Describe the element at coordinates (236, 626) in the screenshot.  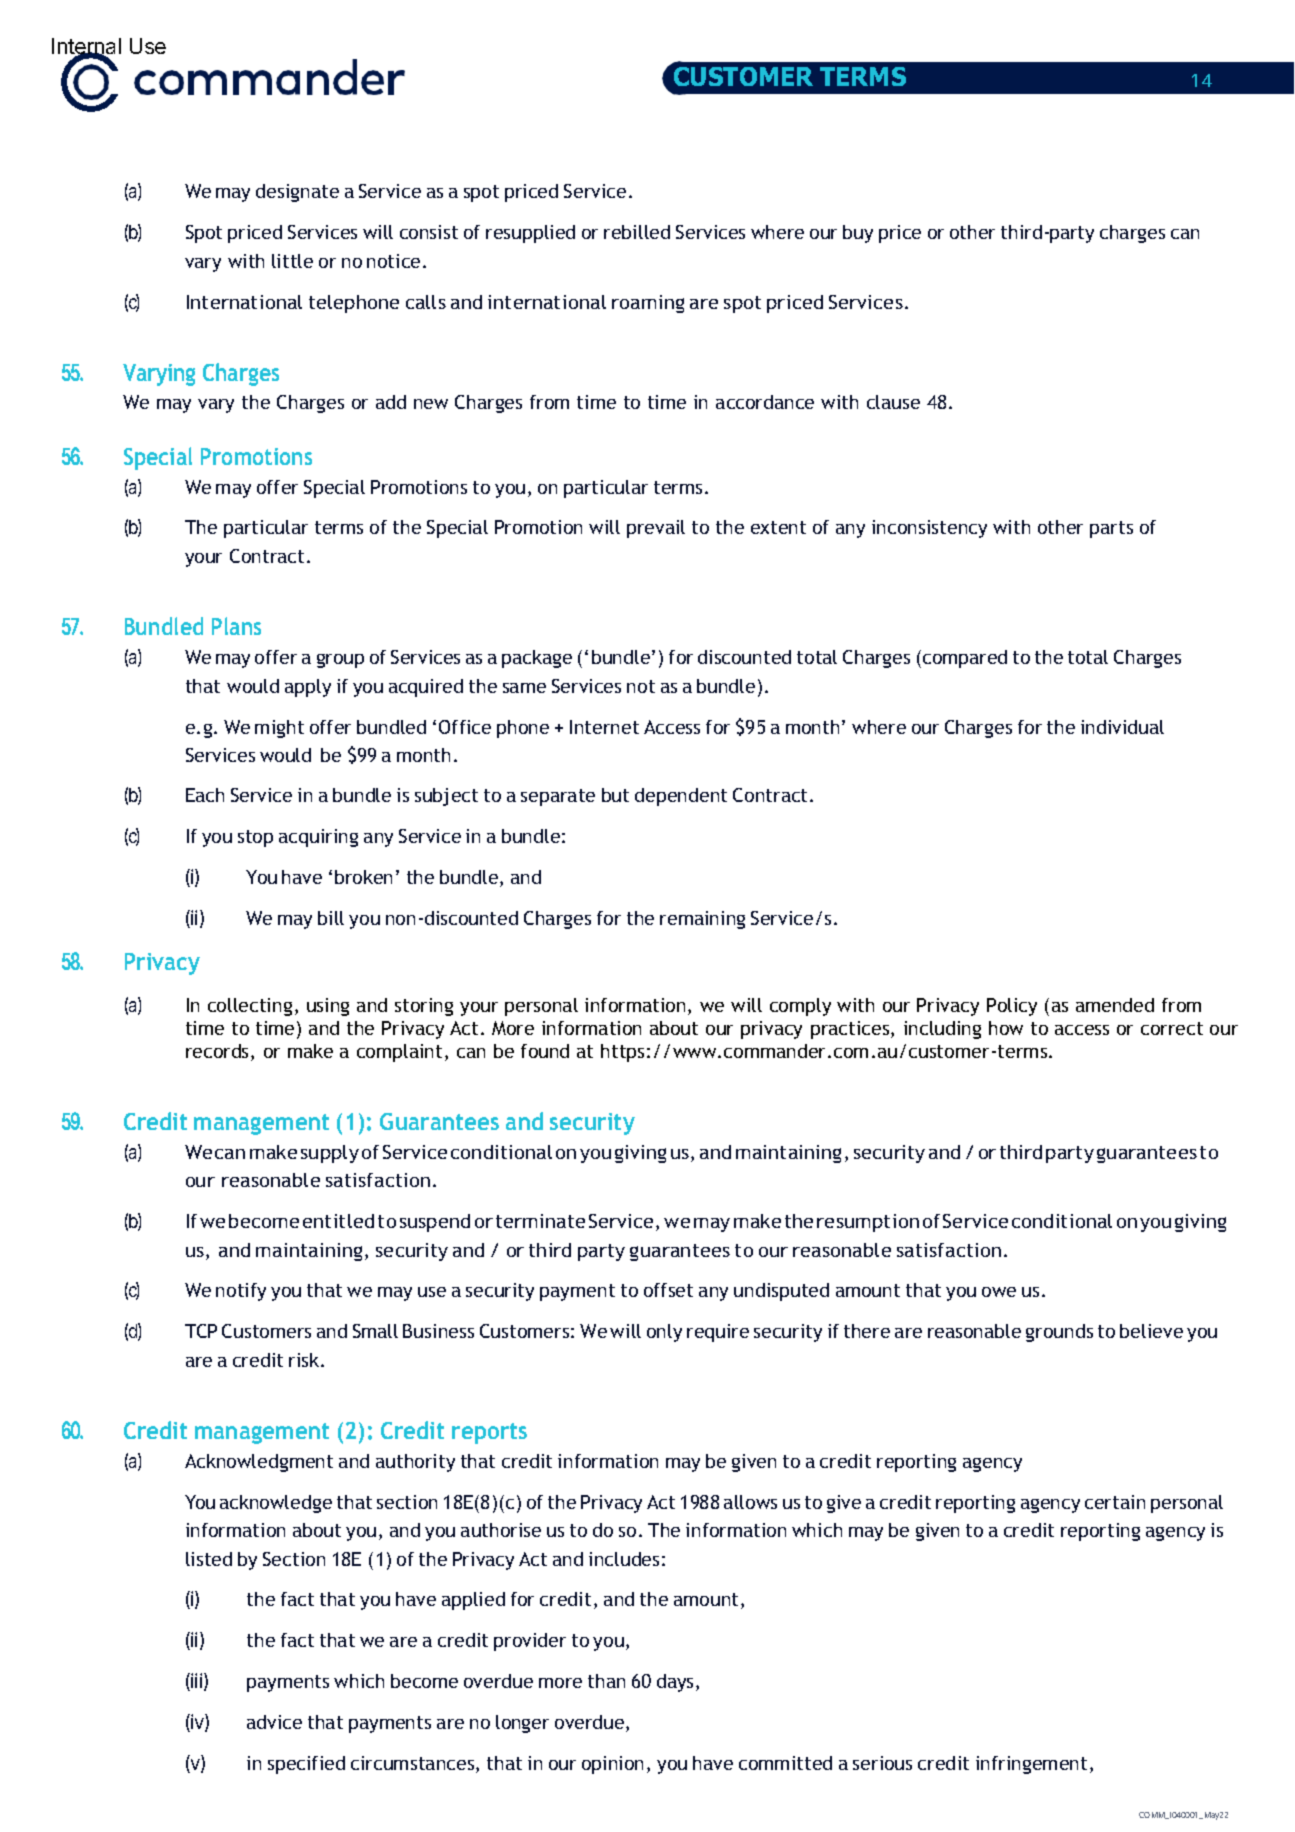
I see `Plans` at that location.
